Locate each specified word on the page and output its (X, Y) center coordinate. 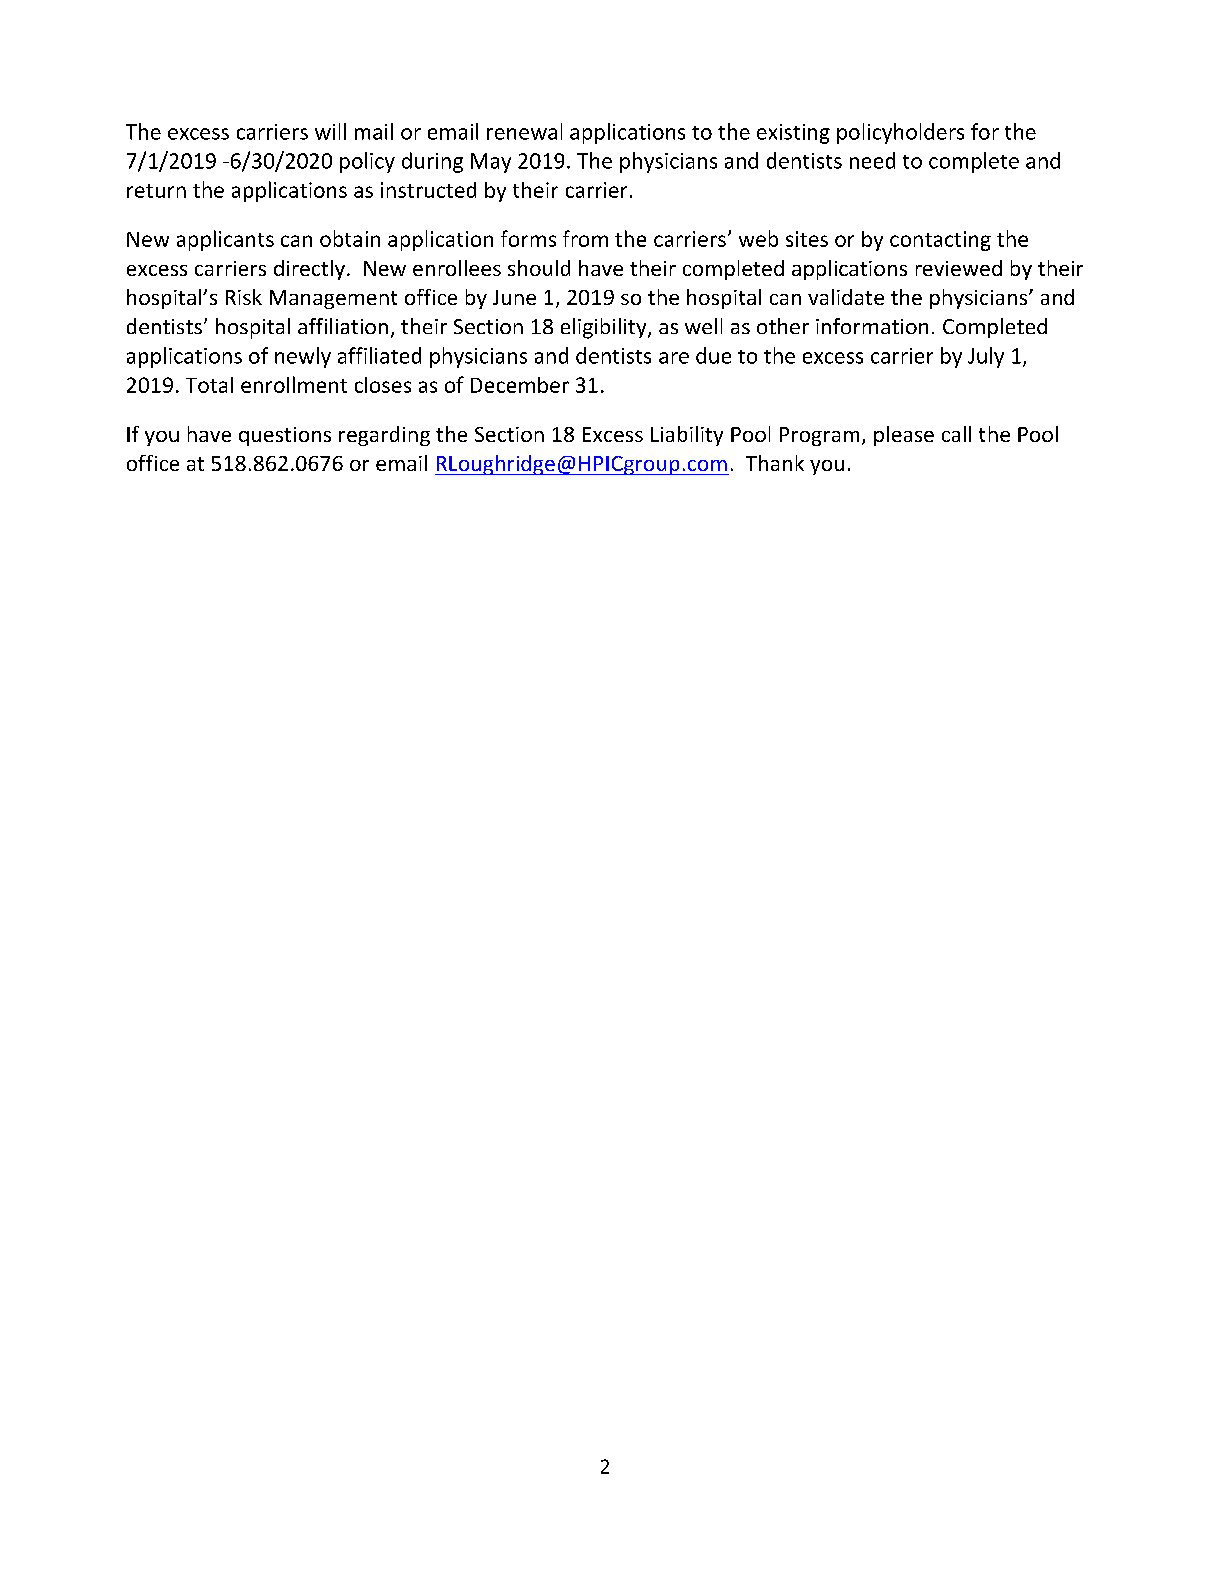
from (585, 238)
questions (285, 436)
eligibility (605, 328)
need (872, 160)
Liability (687, 436)
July (986, 357)
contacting (940, 241)
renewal (524, 131)
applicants (225, 240)
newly (303, 357)
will (330, 131)
